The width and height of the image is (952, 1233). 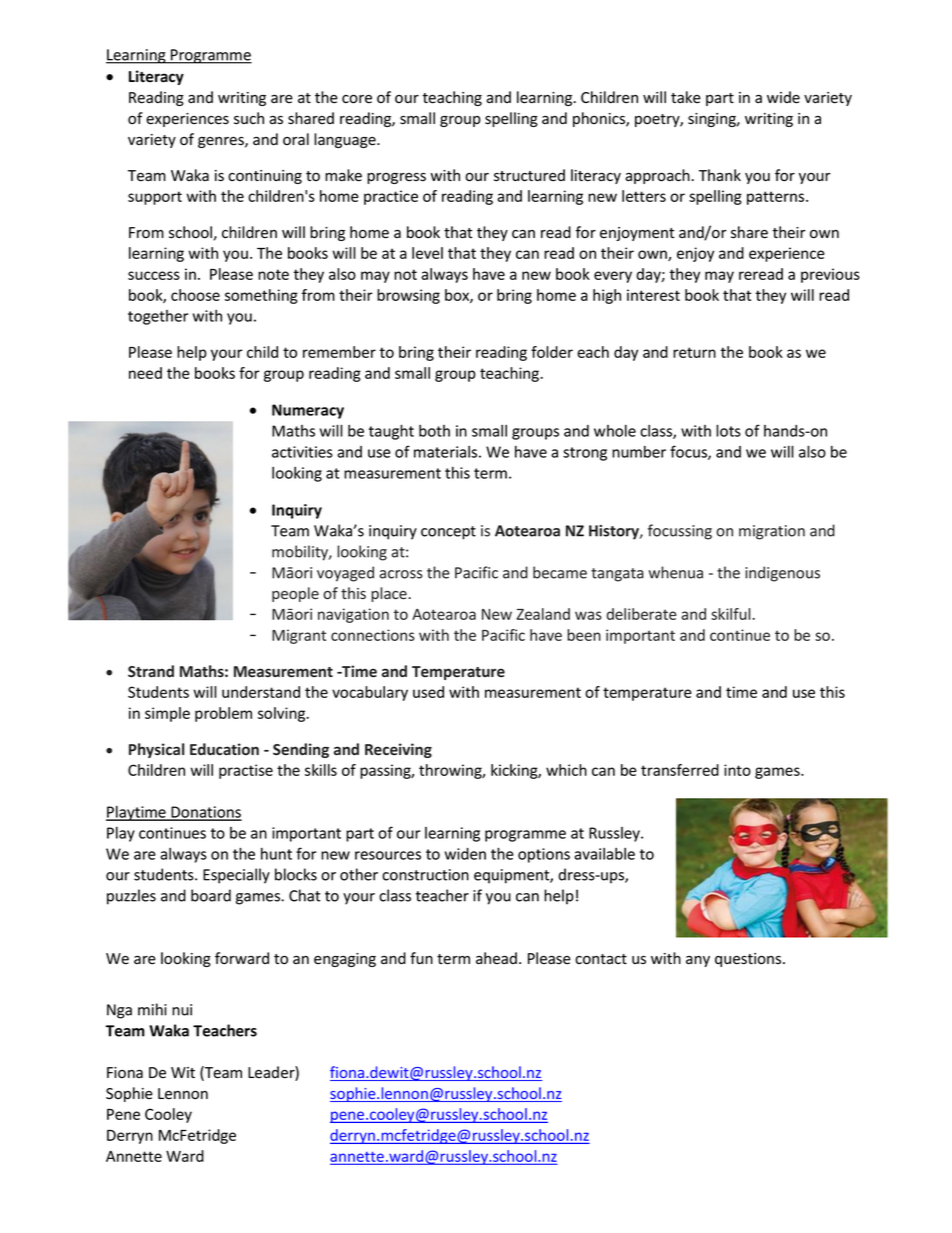 I want to click on take, so click(x=686, y=97).
